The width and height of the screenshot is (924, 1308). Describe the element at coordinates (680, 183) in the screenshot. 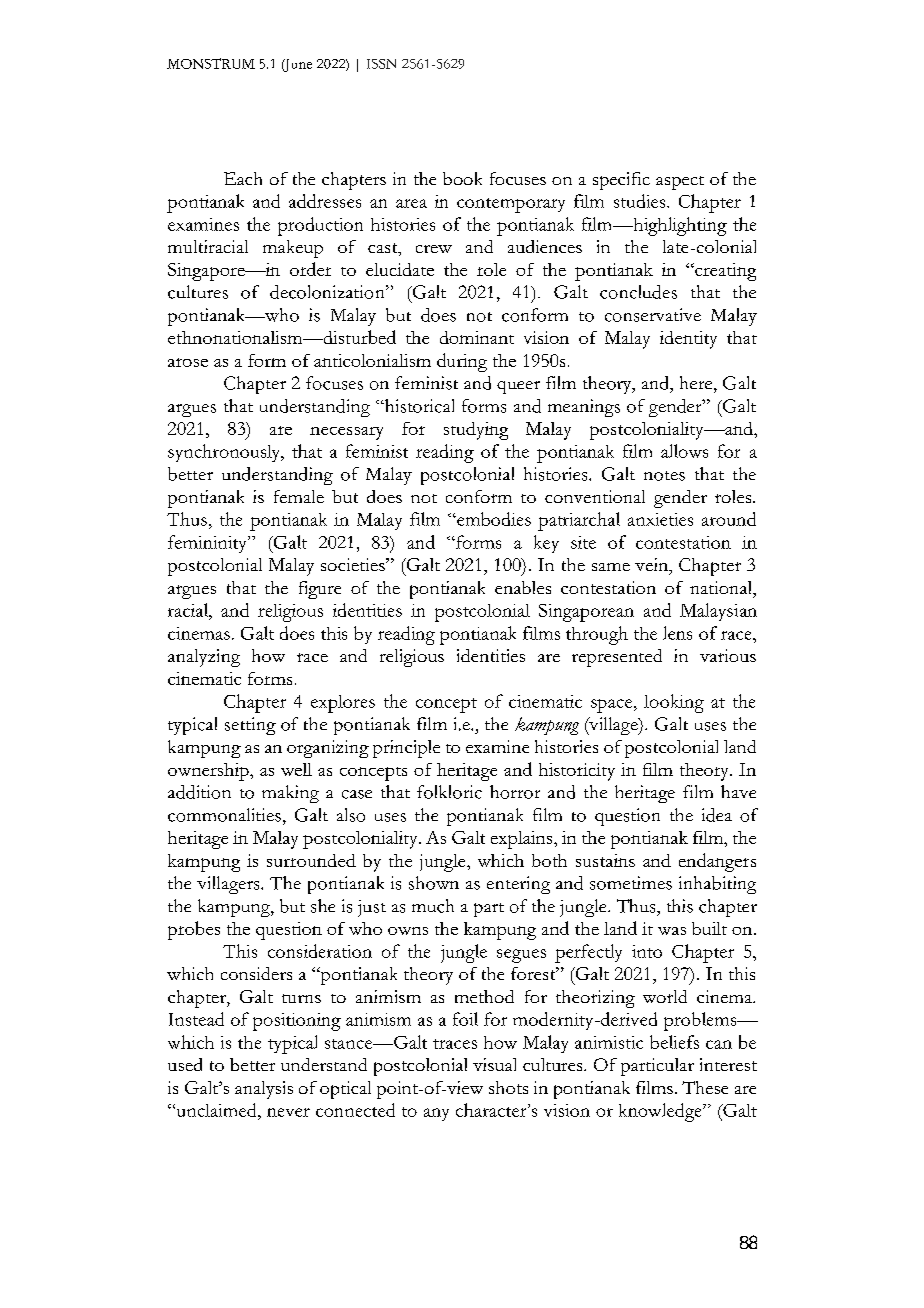

I see `aspect` at that location.
